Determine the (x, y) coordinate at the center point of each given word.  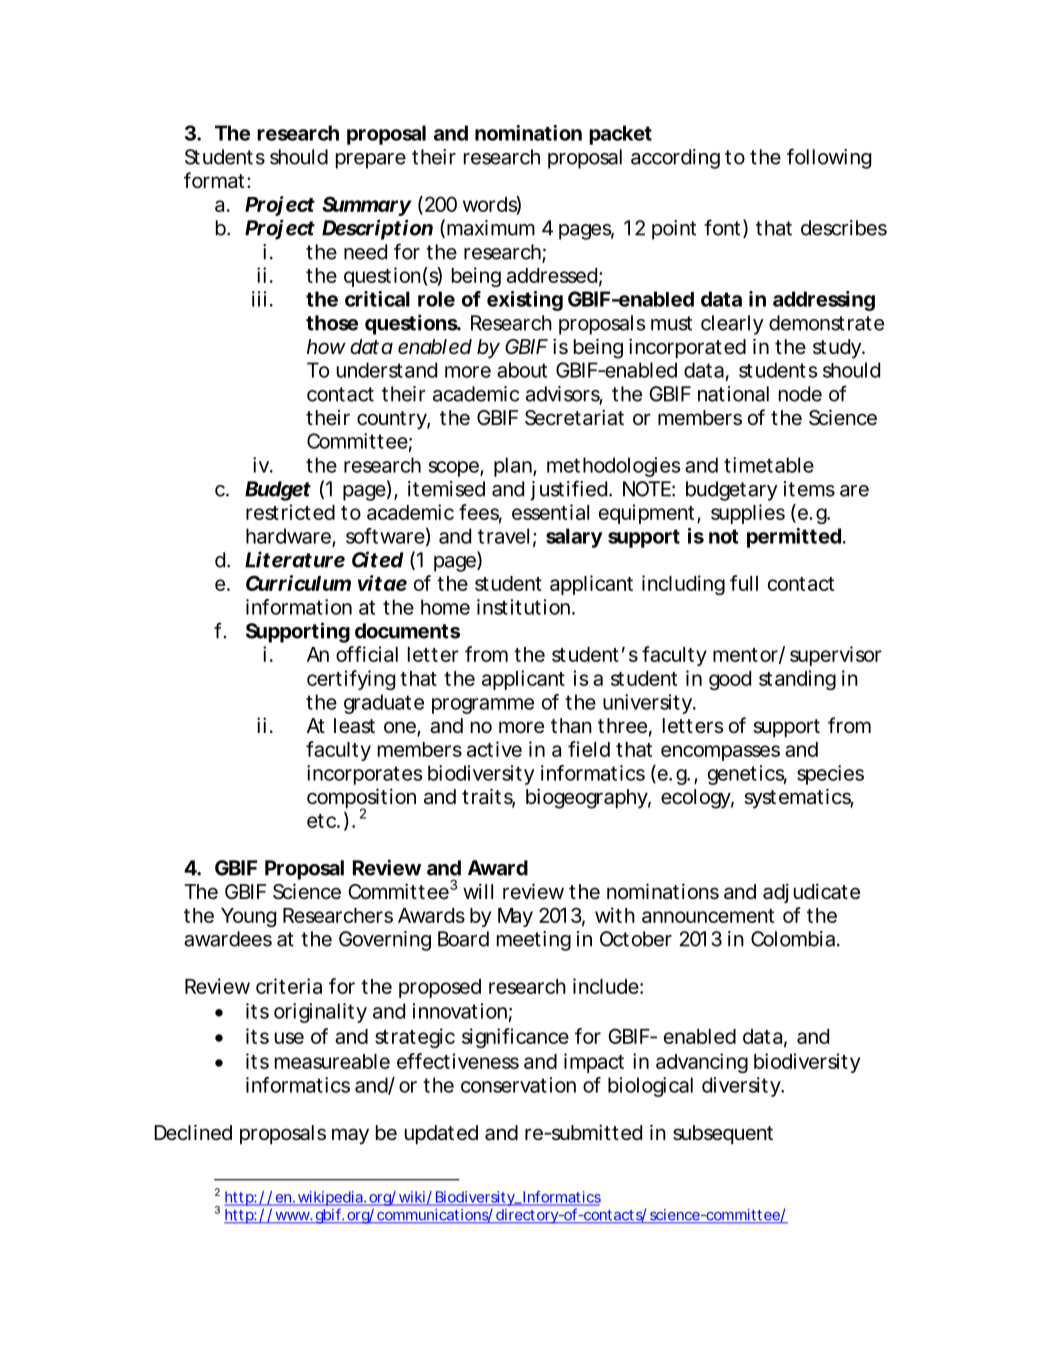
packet (620, 135)
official (367, 654)
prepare (371, 161)
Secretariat (574, 417)
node (800, 394)
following (829, 158)
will (478, 891)
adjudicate (811, 893)
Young (248, 917)
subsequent (723, 1134)
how (326, 346)
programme (483, 706)
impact (594, 1063)
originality (320, 1013)
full (744, 583)
